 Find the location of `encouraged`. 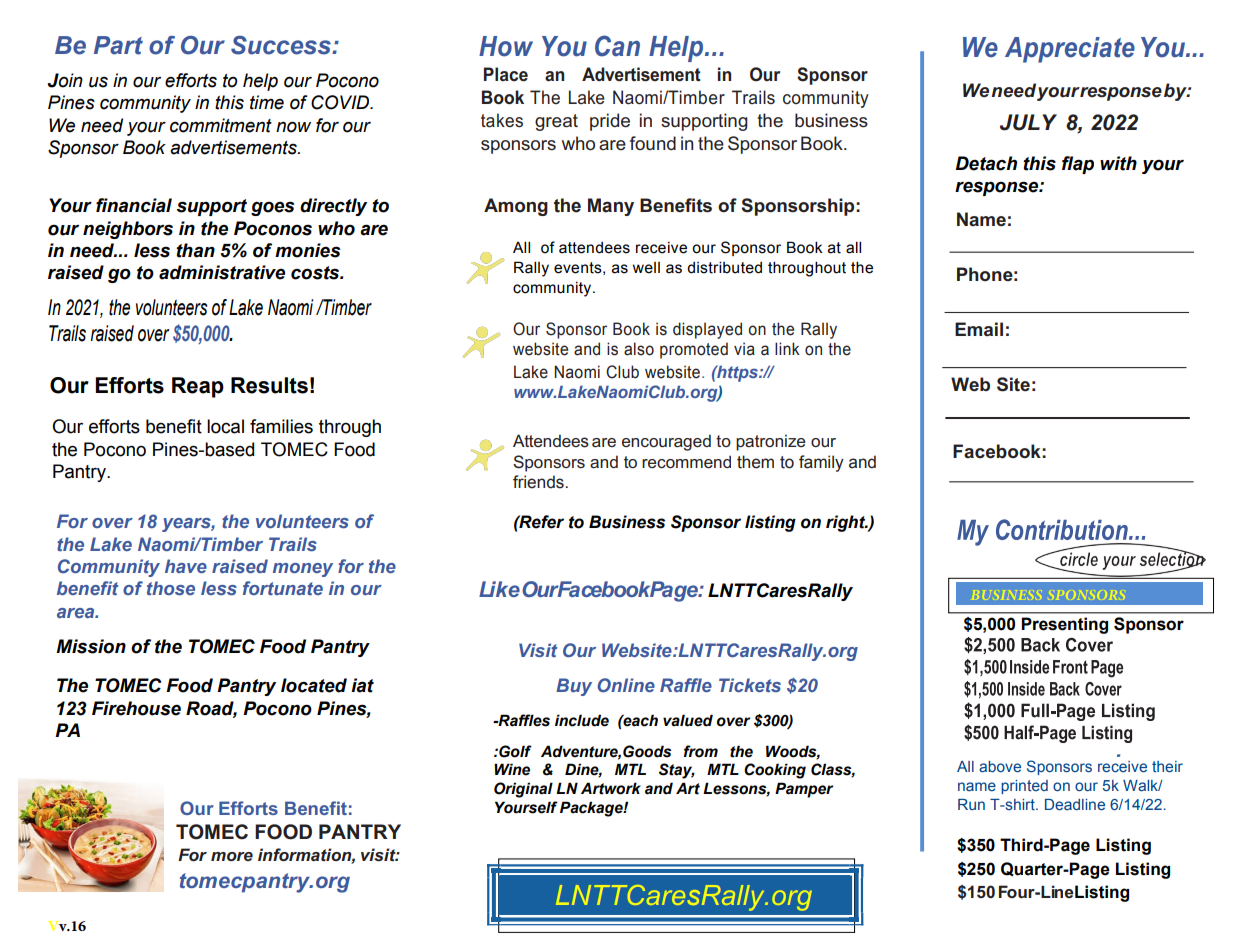

encouraged is located at coordinates (666, 442).
